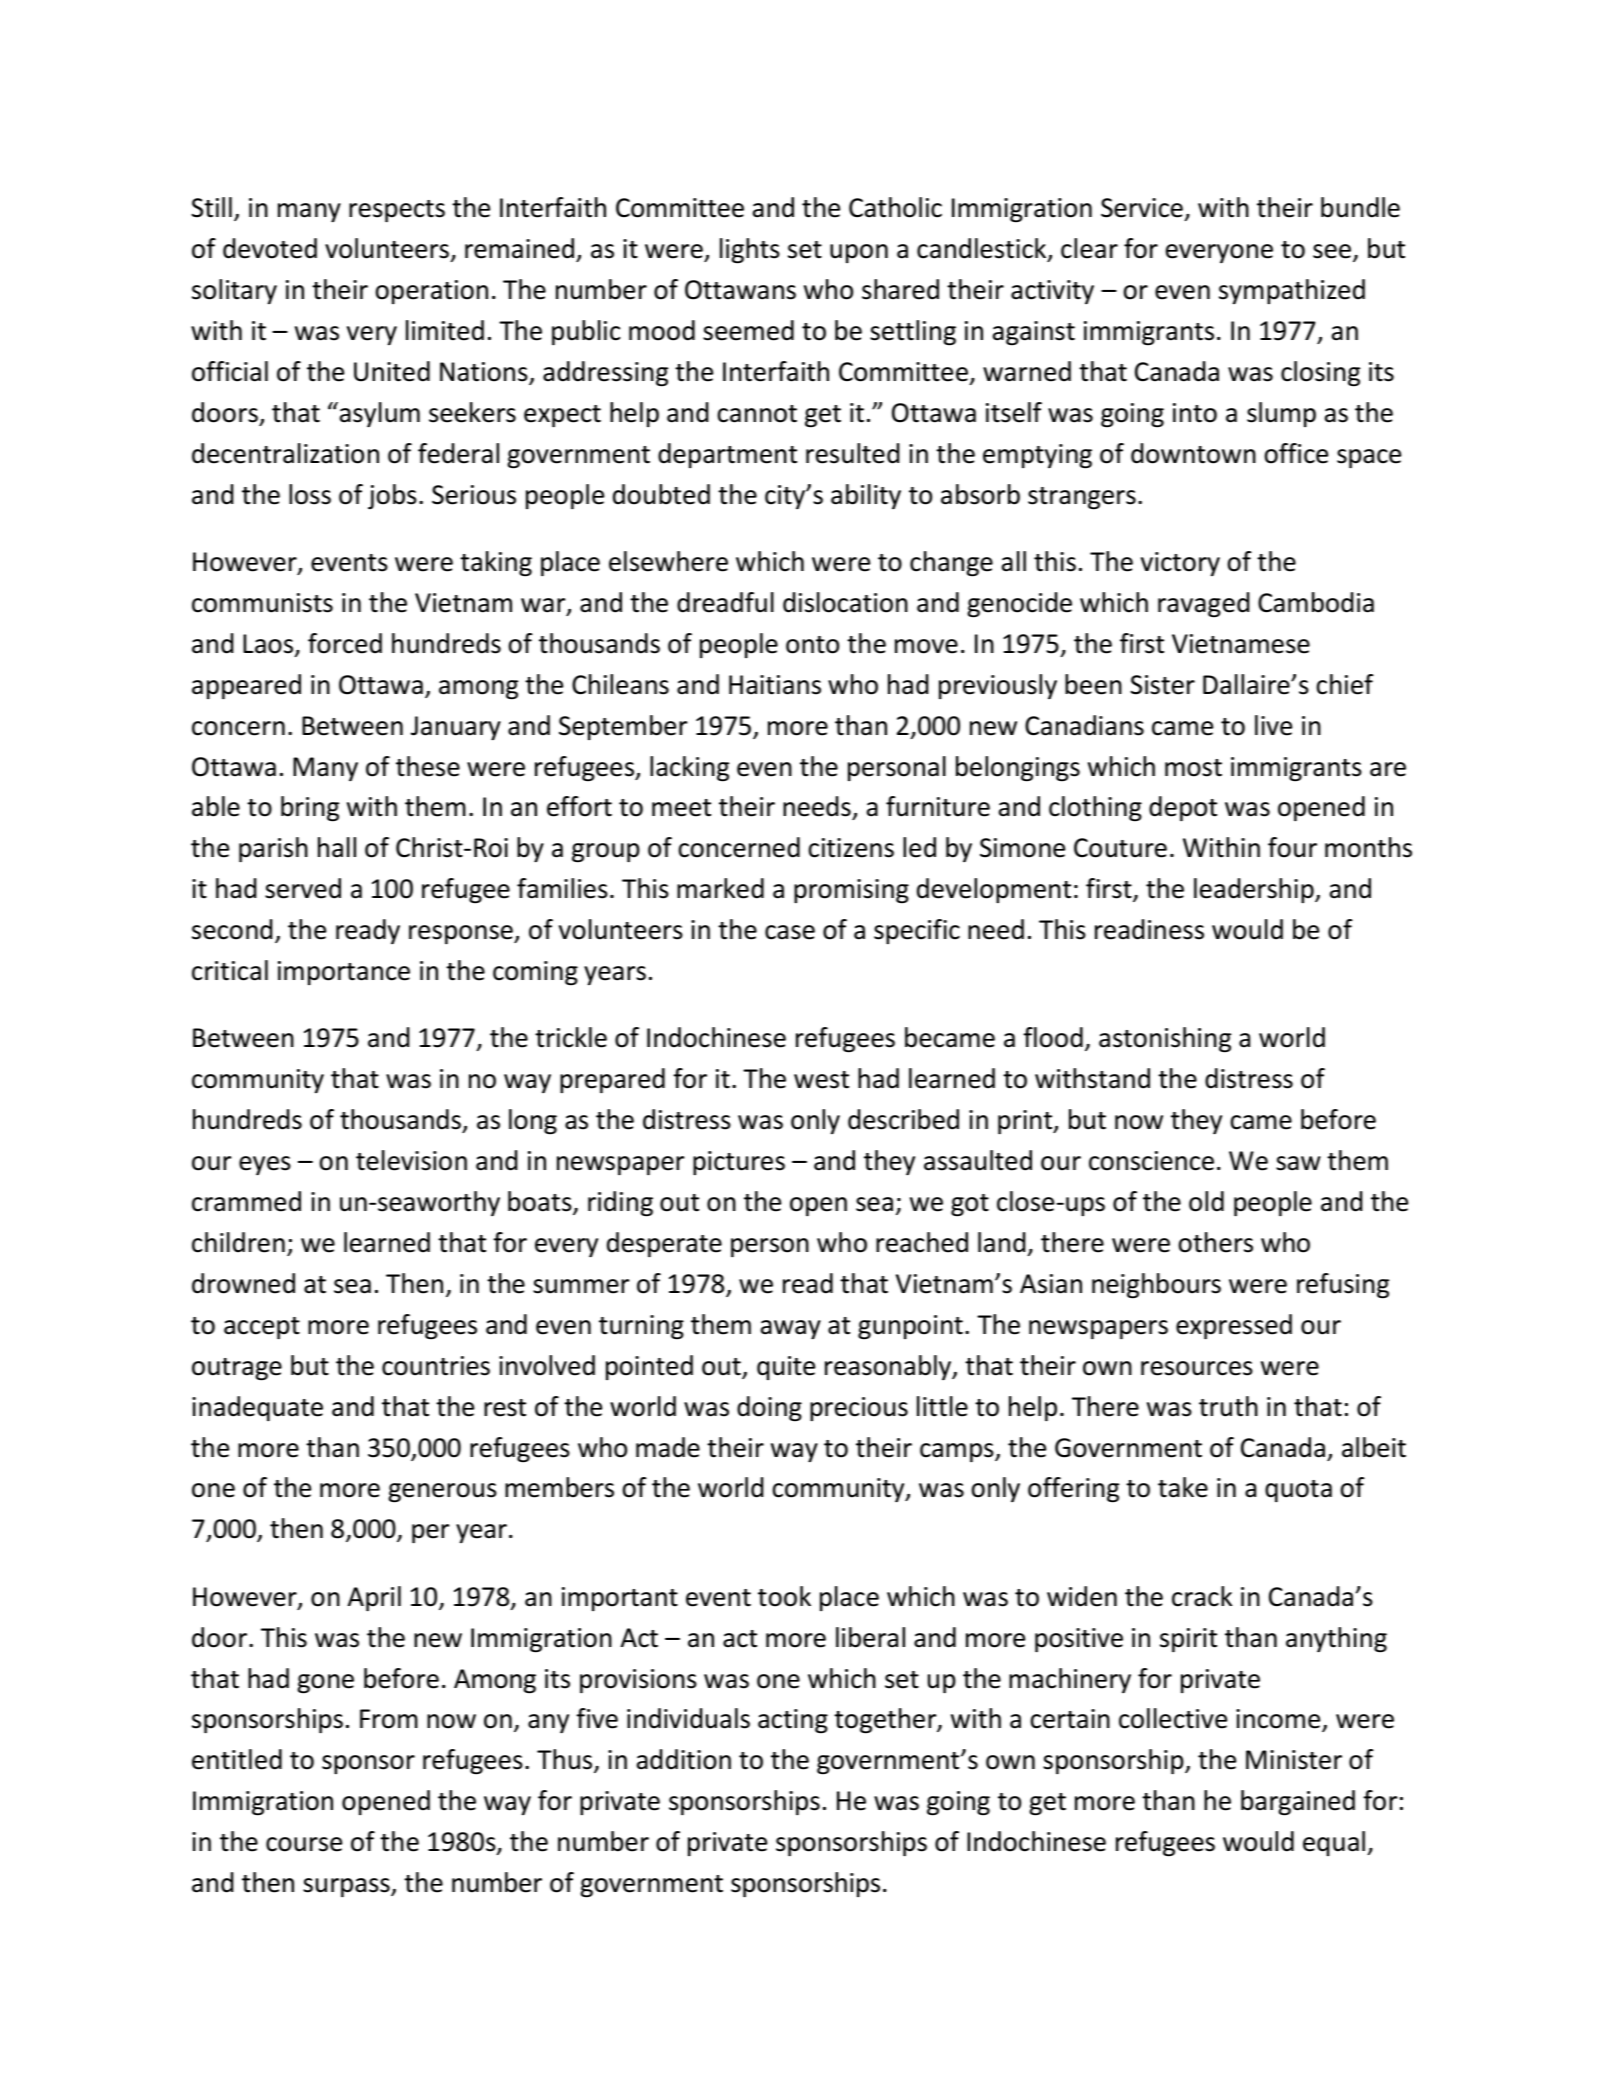 This image has width=1622, height=2099. What do you see at coordinates (345, 643) in the image?
I see `forced` at bounding box center [345, 643].
